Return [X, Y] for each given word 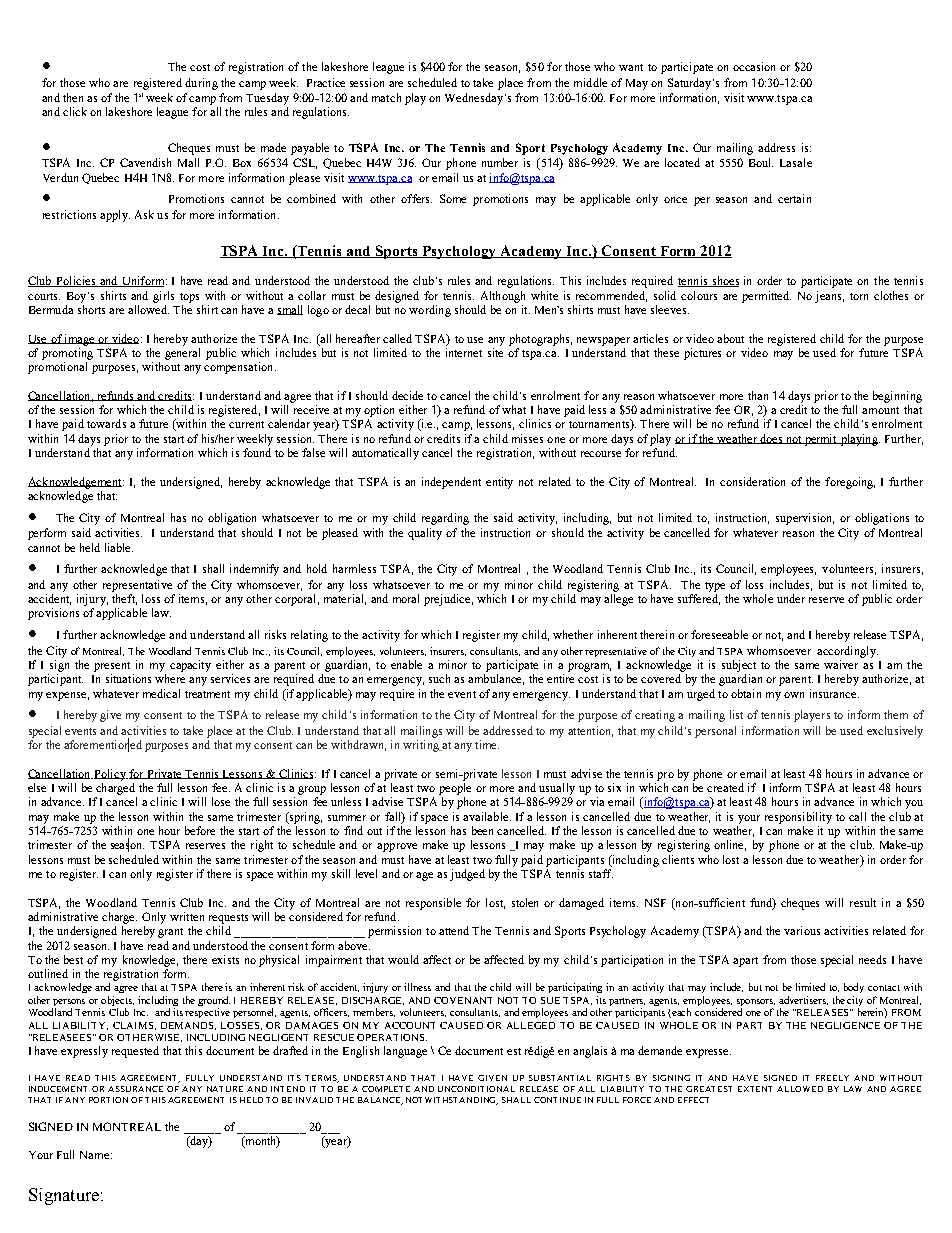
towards [106, 423]
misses [527, 438]
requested [135, 1052]
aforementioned [103, 745]
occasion [754, 66]
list [736, 714]
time [487, 744]
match [386, 97]
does [771, 439]
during [201, 84]
